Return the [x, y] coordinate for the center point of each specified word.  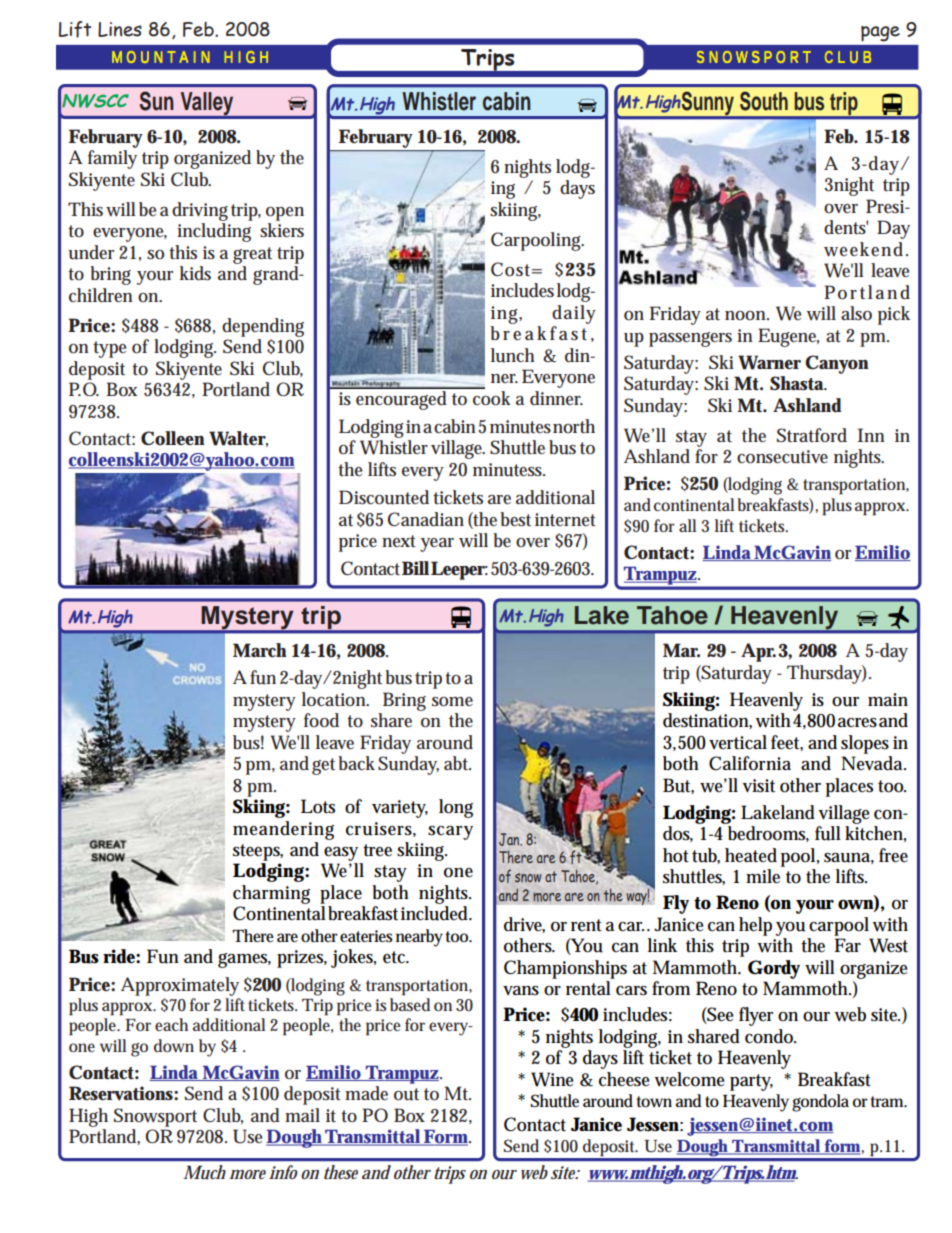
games [244, 960]
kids [195, 273]
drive [524, 925]
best [515, 519]
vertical [738, 742]
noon [747, 315]
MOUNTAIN [161, 57]
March [260, 650]
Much [204, 1172]
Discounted [384, 497]
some [452, 702]
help [757, 926]
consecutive [782, 457]
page [880, 33]
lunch [513, 355]
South [764, 101]
